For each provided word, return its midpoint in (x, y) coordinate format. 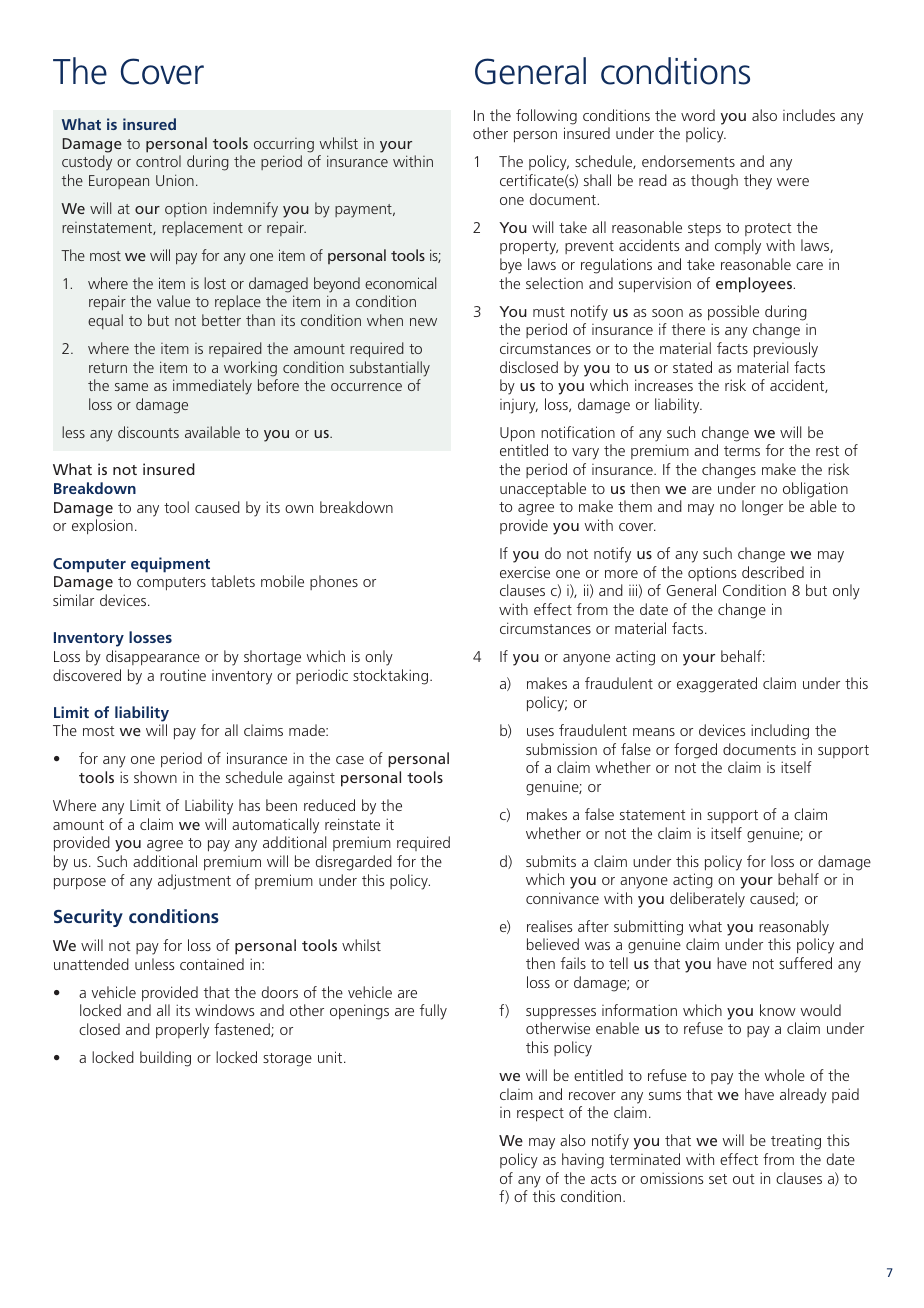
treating (796, 1142)
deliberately (707, 900)
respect (540, 1115)
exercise (525, 572)
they (758, 182)
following (546, 117)
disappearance (153, 658)
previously (786, 350)
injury (519, 406)
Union (175, 180)
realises (549, 926)
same (131, 387)
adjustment (194, 882)
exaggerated (717, 685)
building (165, 1059)
